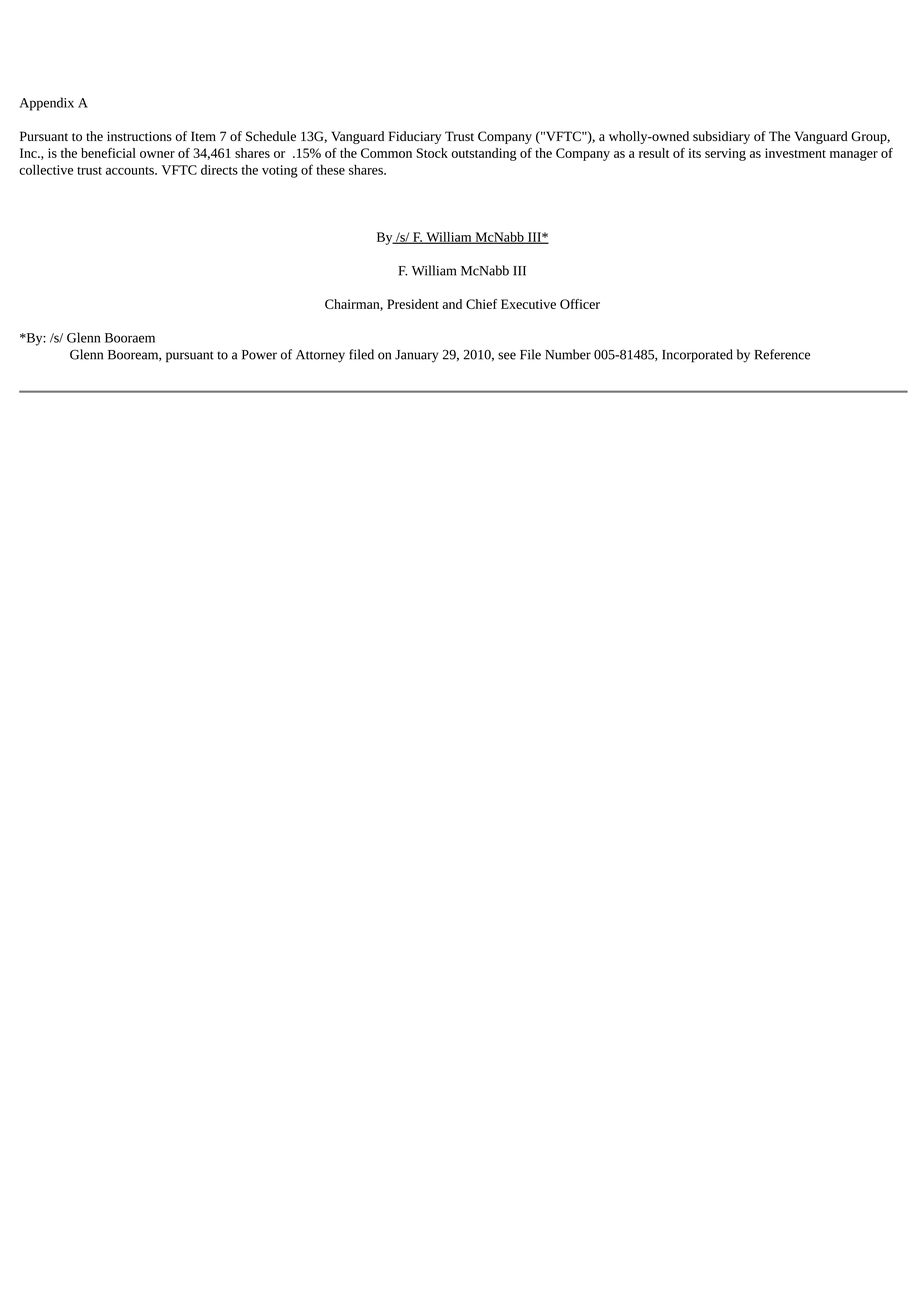 The image size is (924, 1308). I want to click on subsidiary, so click(721, 137).
